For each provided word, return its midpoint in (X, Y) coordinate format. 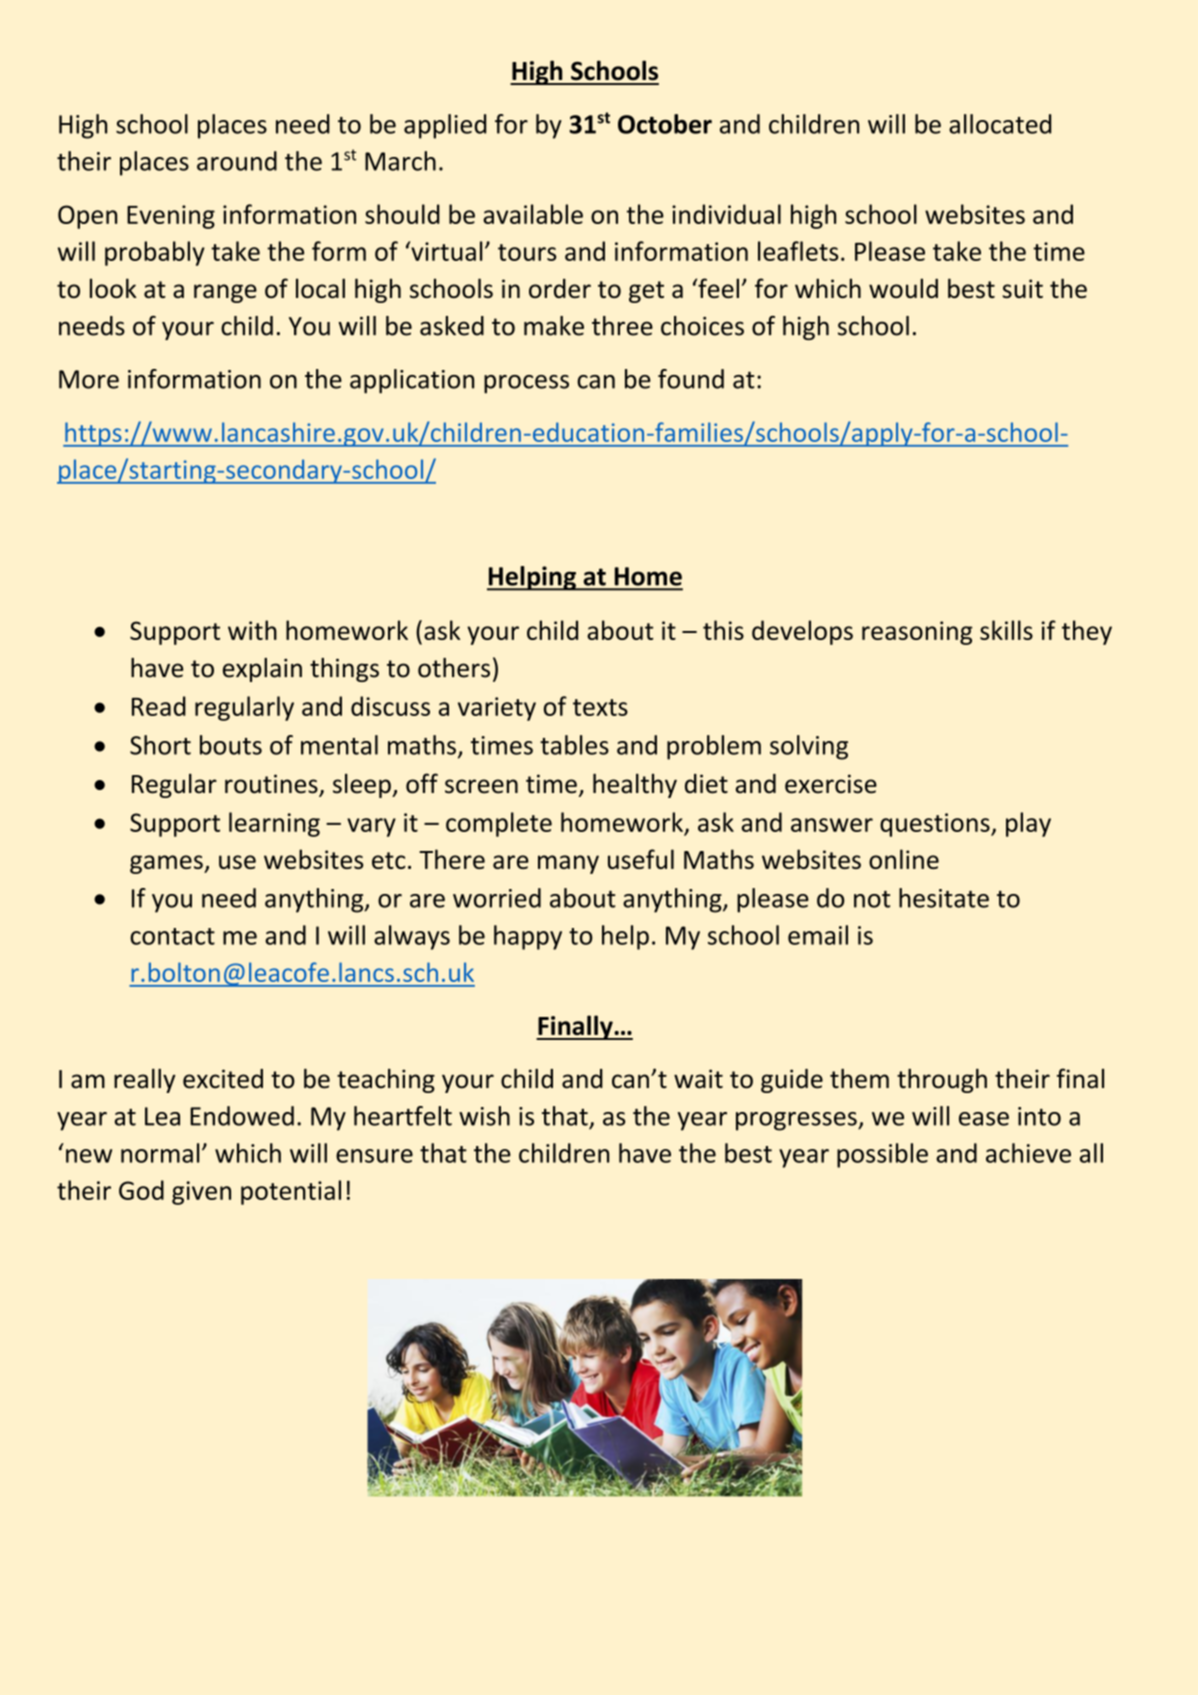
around (237, 161)
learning (274, 824)
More (89, 379)
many (568, 864)
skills (1006, 630)
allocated (1000, 124)
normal (160, 1153)
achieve (1028, 1153)
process (526, 384)
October (665, 124)
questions (936, 825)
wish (484, 1116)
